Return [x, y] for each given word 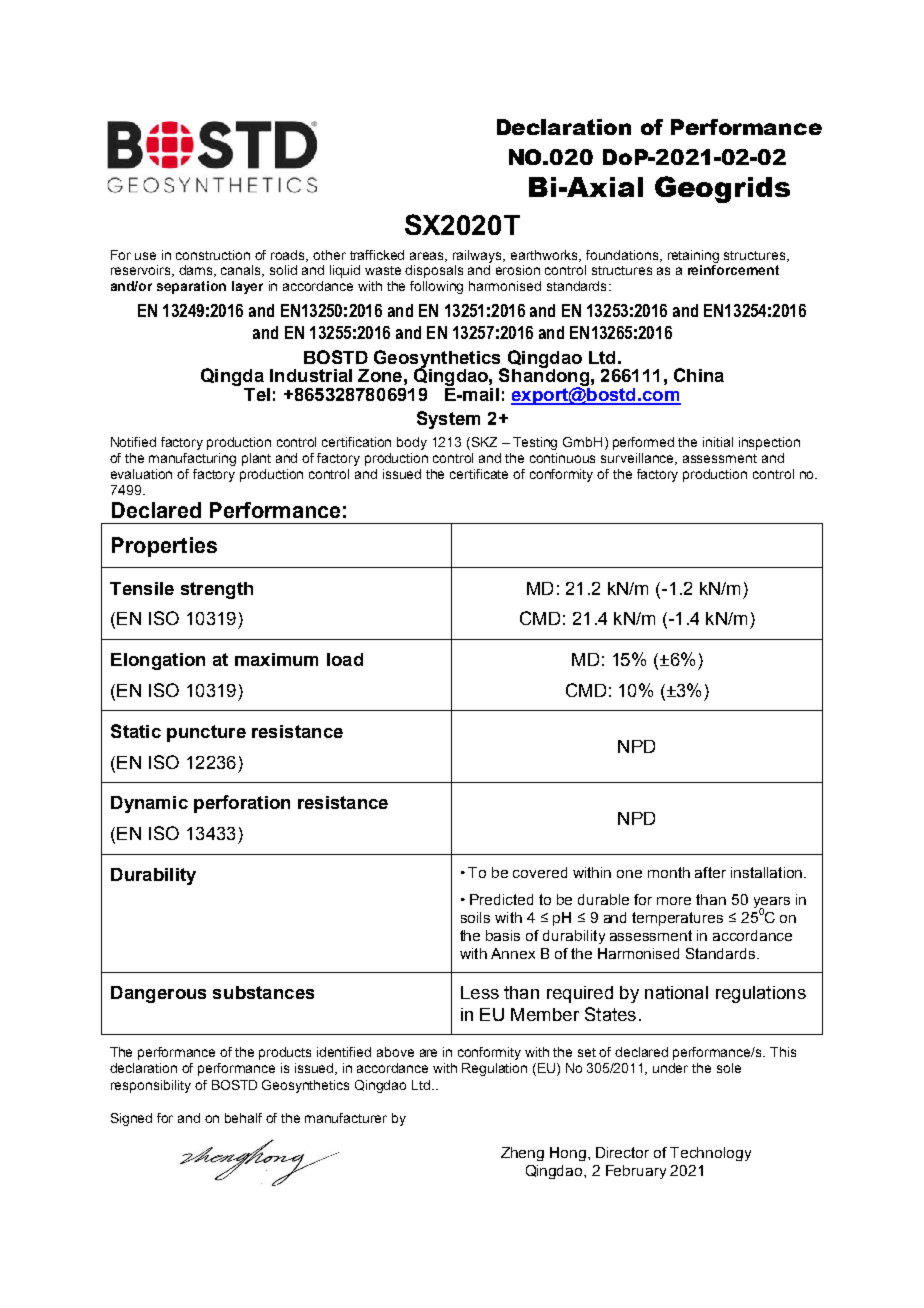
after [710, 872]
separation [191, 287]
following [436, 287]
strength [217, 590]
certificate [479, 474]
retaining [693, 256]
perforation [242, 804]
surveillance [639, 459]
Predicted [501, 899]
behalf [243, 1118]
